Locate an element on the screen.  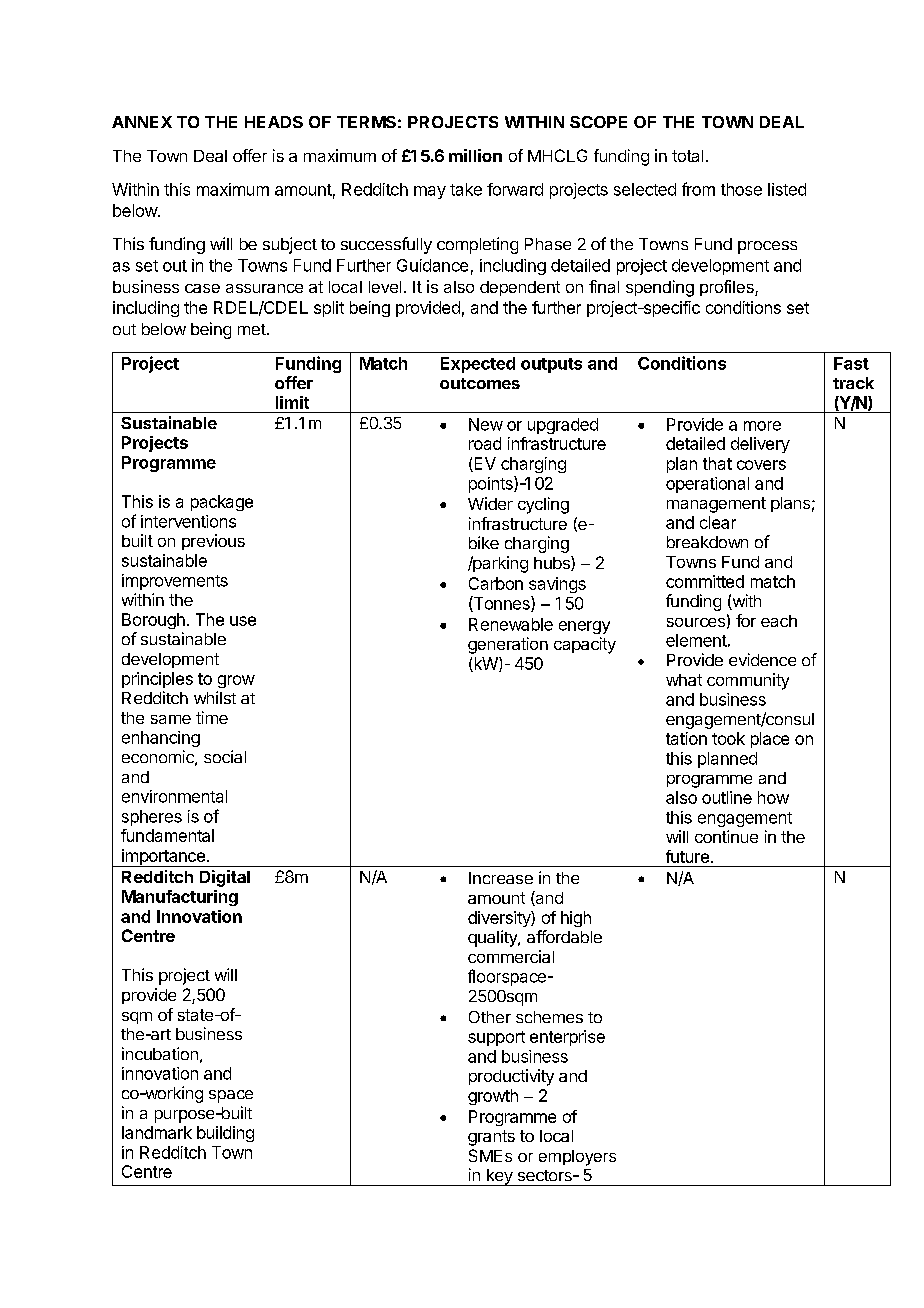
generation is located at coordinates (508, 645).
